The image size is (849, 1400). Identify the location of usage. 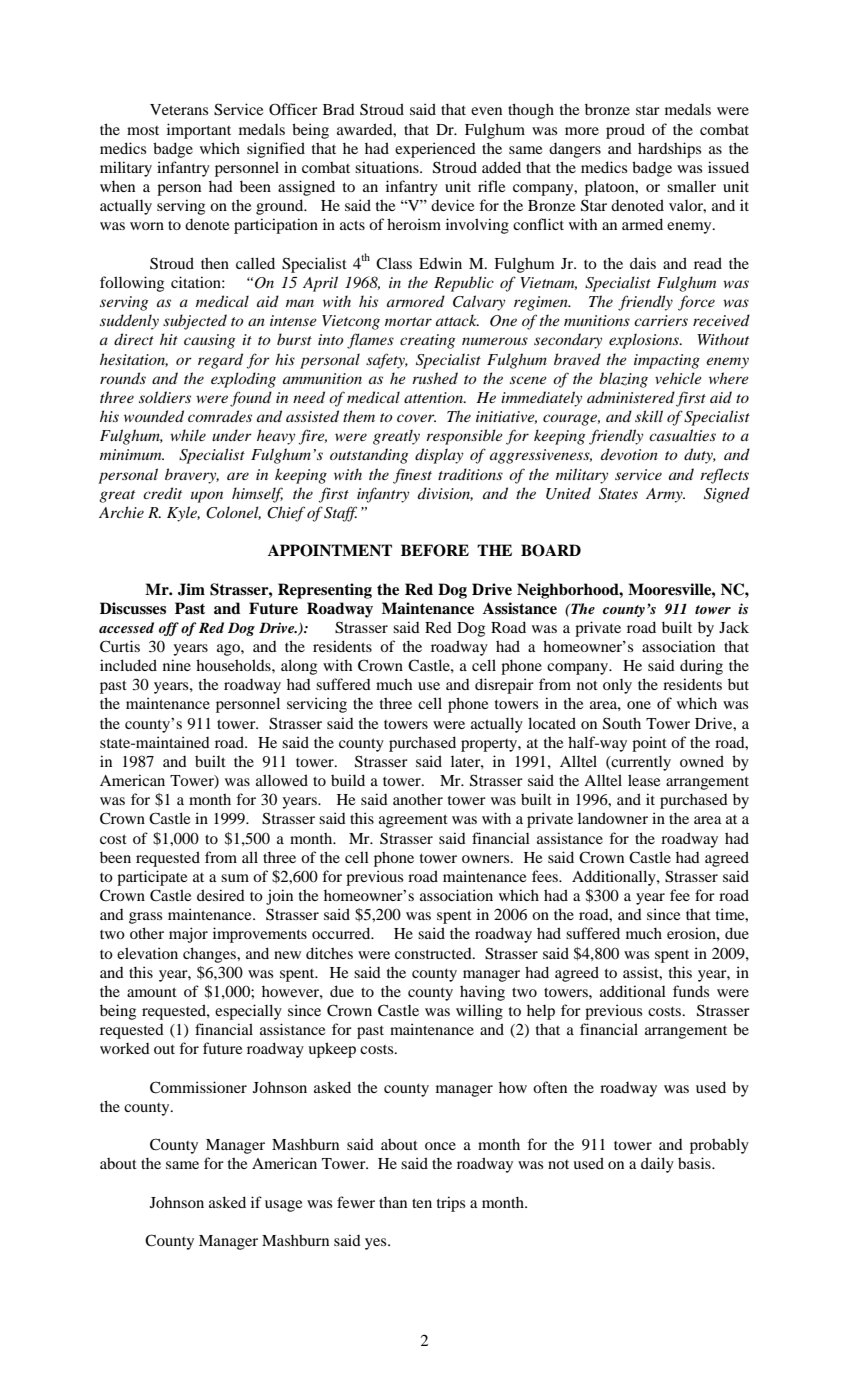
(283, 1206).
